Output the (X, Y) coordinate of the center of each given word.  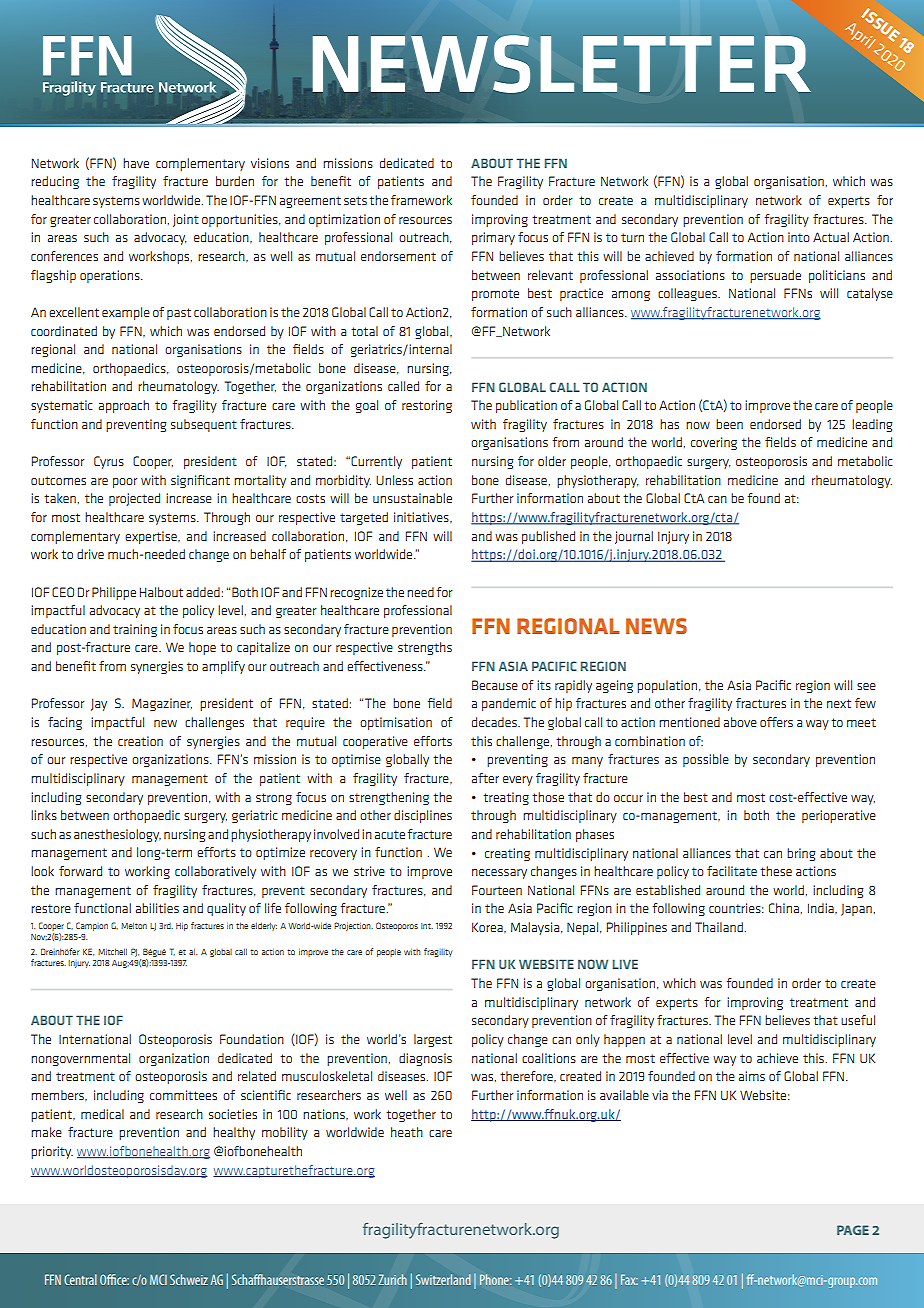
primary (493, 238)
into (799, 237)
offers (776, 722)
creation (140, 741)
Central (80, 1279)
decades (495, 722)
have (136, 163)
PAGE (853, 1230)
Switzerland (443, 1279)
